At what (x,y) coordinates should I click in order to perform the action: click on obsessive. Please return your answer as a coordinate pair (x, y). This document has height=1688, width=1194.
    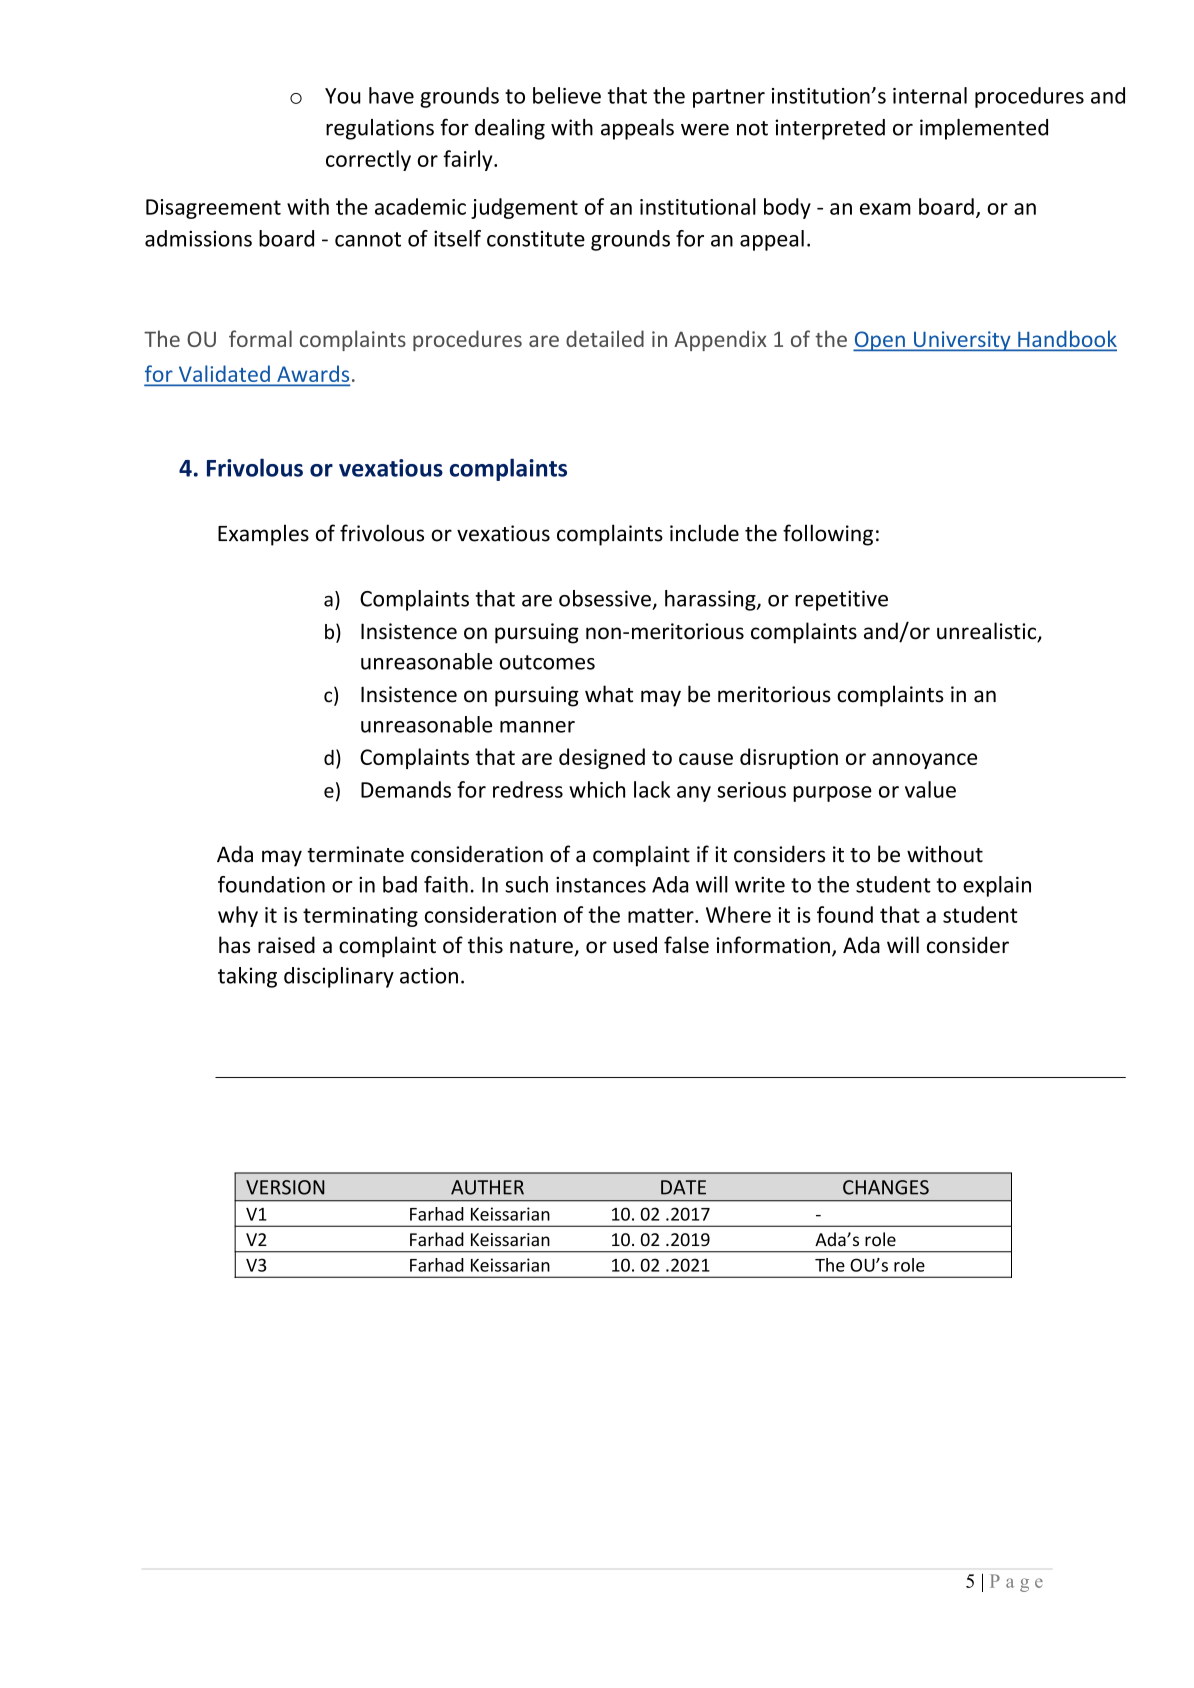
    Looking at the image, I should click on (605, 598).
